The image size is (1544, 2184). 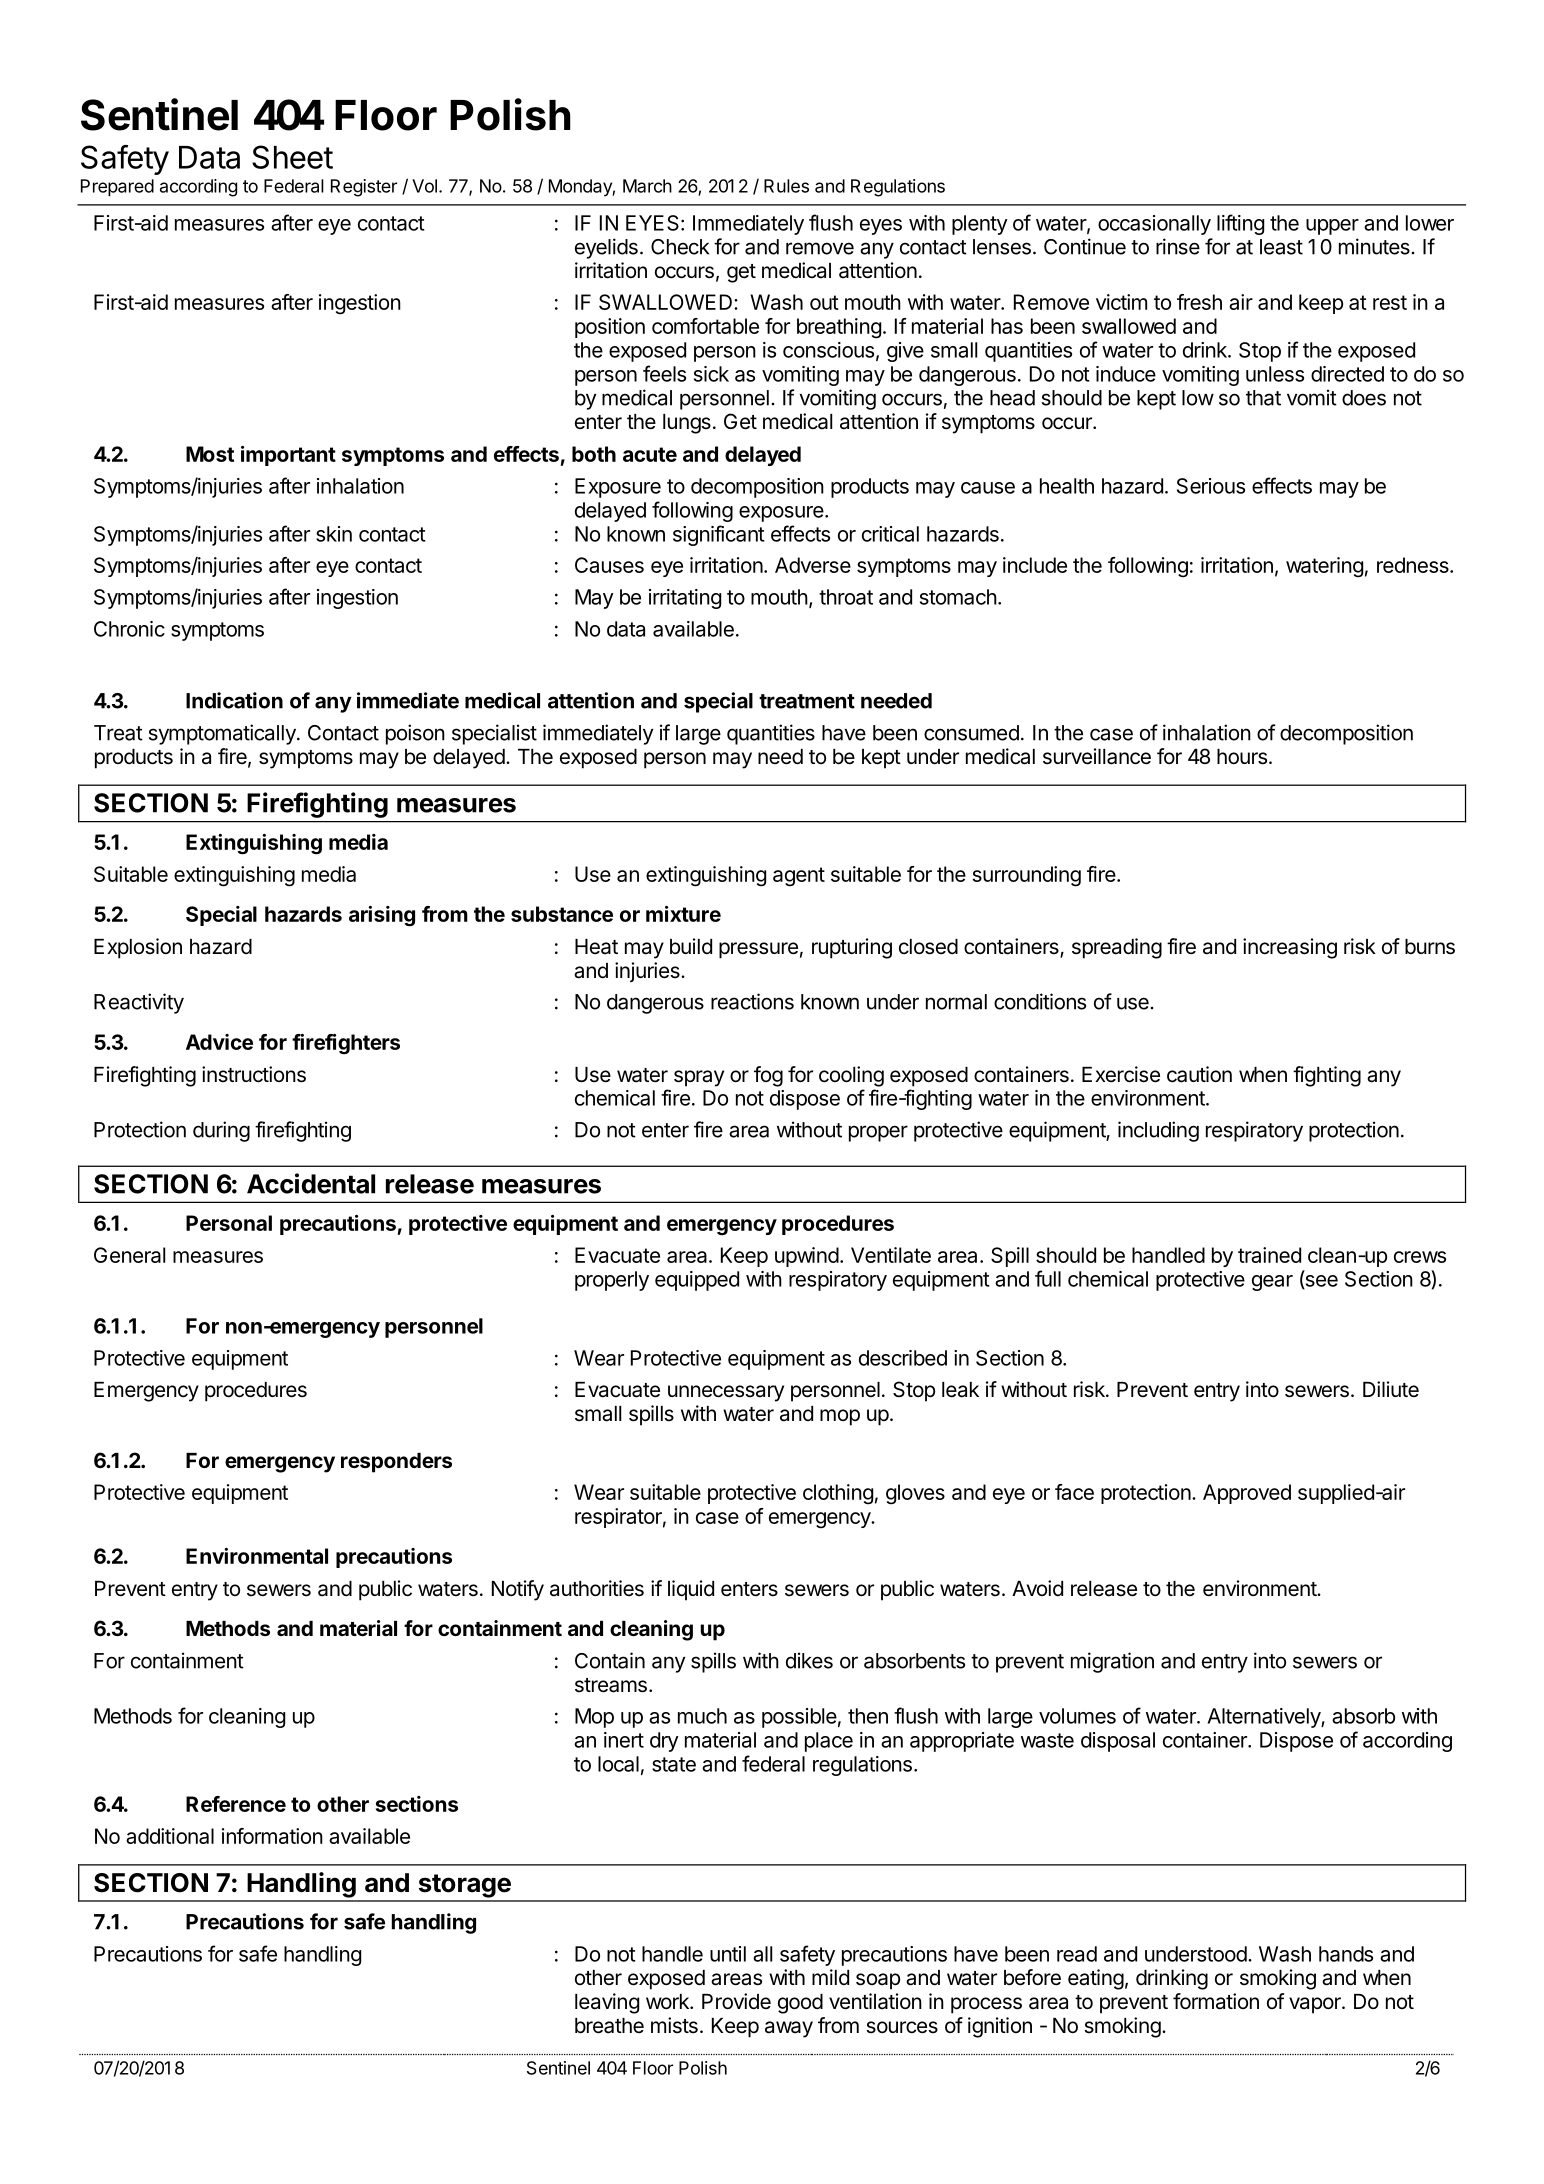 I want to click on Rules, so click(x=786, y=186).
